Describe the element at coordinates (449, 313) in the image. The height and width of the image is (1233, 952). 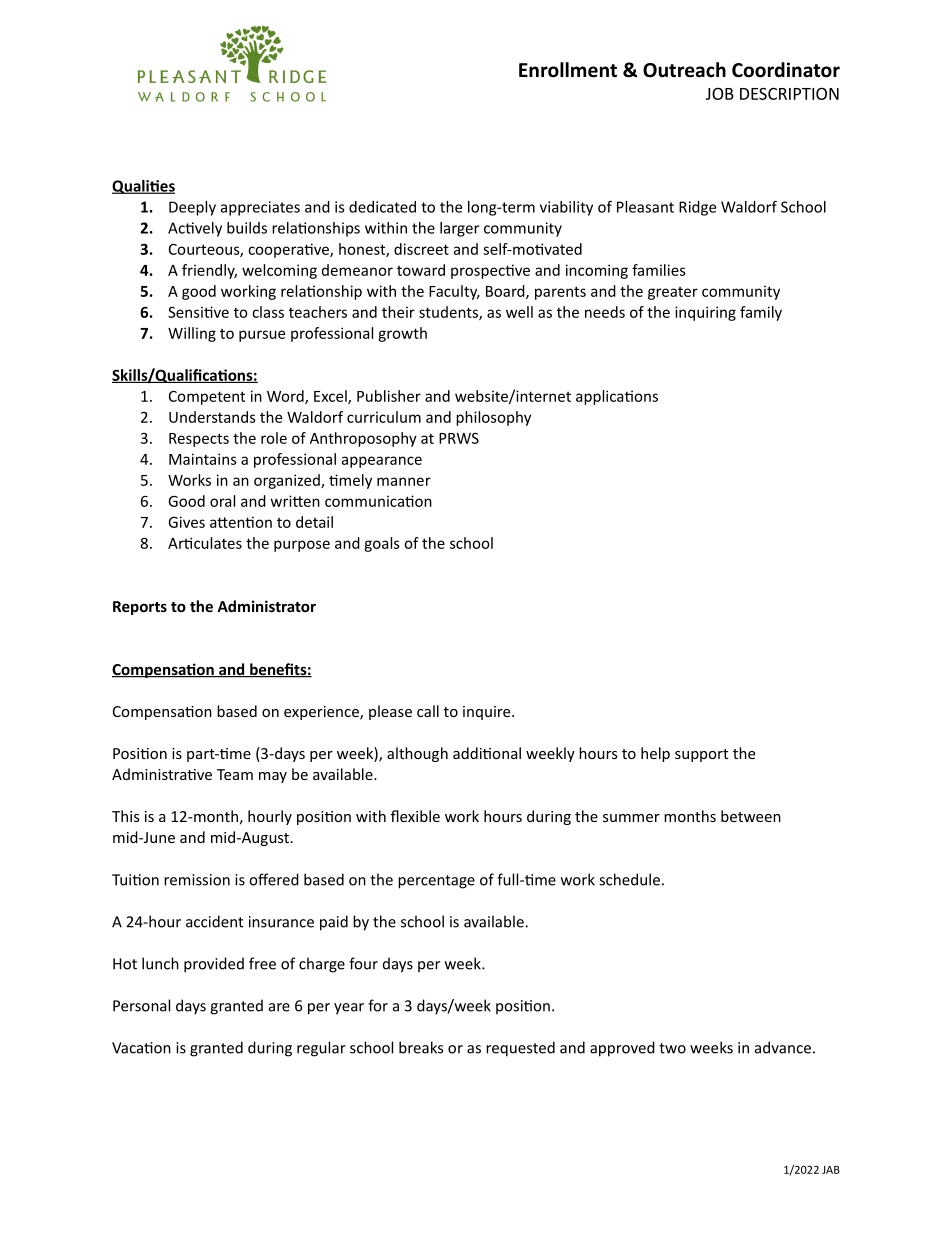
I see `students` at that location.
